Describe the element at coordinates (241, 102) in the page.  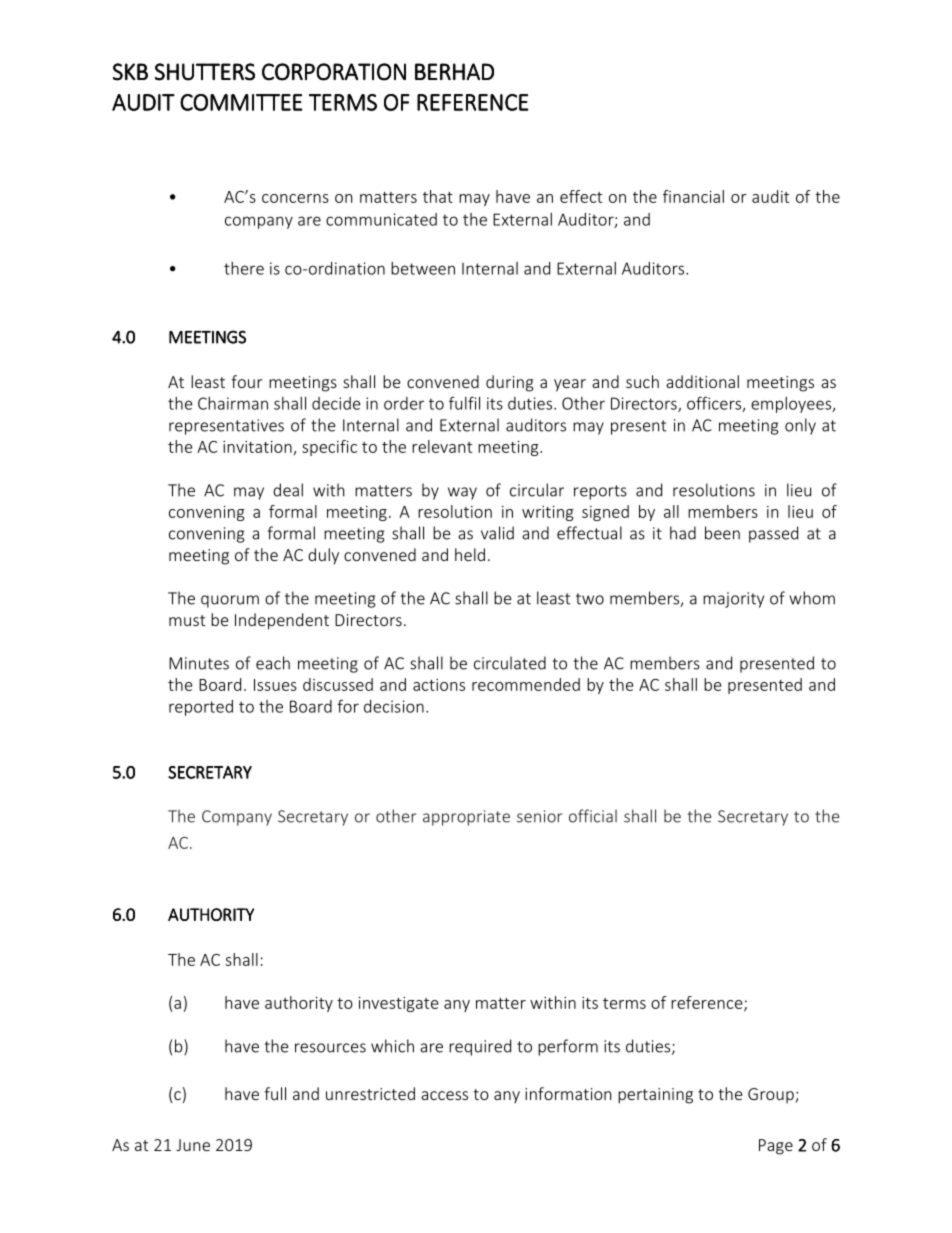
I see `COMMITTEE` at that location.
